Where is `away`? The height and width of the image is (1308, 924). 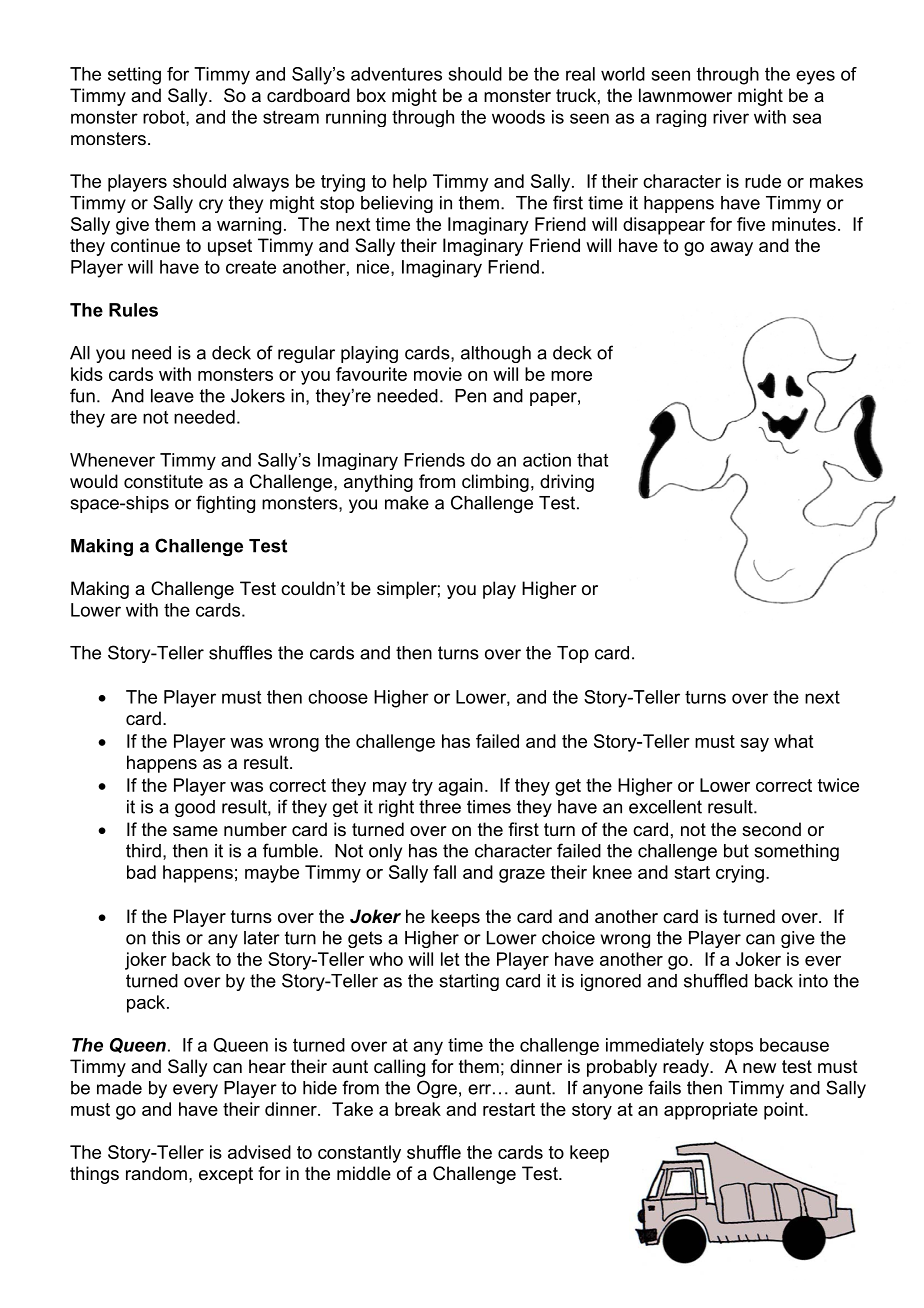 away is located at coordinates (731, 249).
